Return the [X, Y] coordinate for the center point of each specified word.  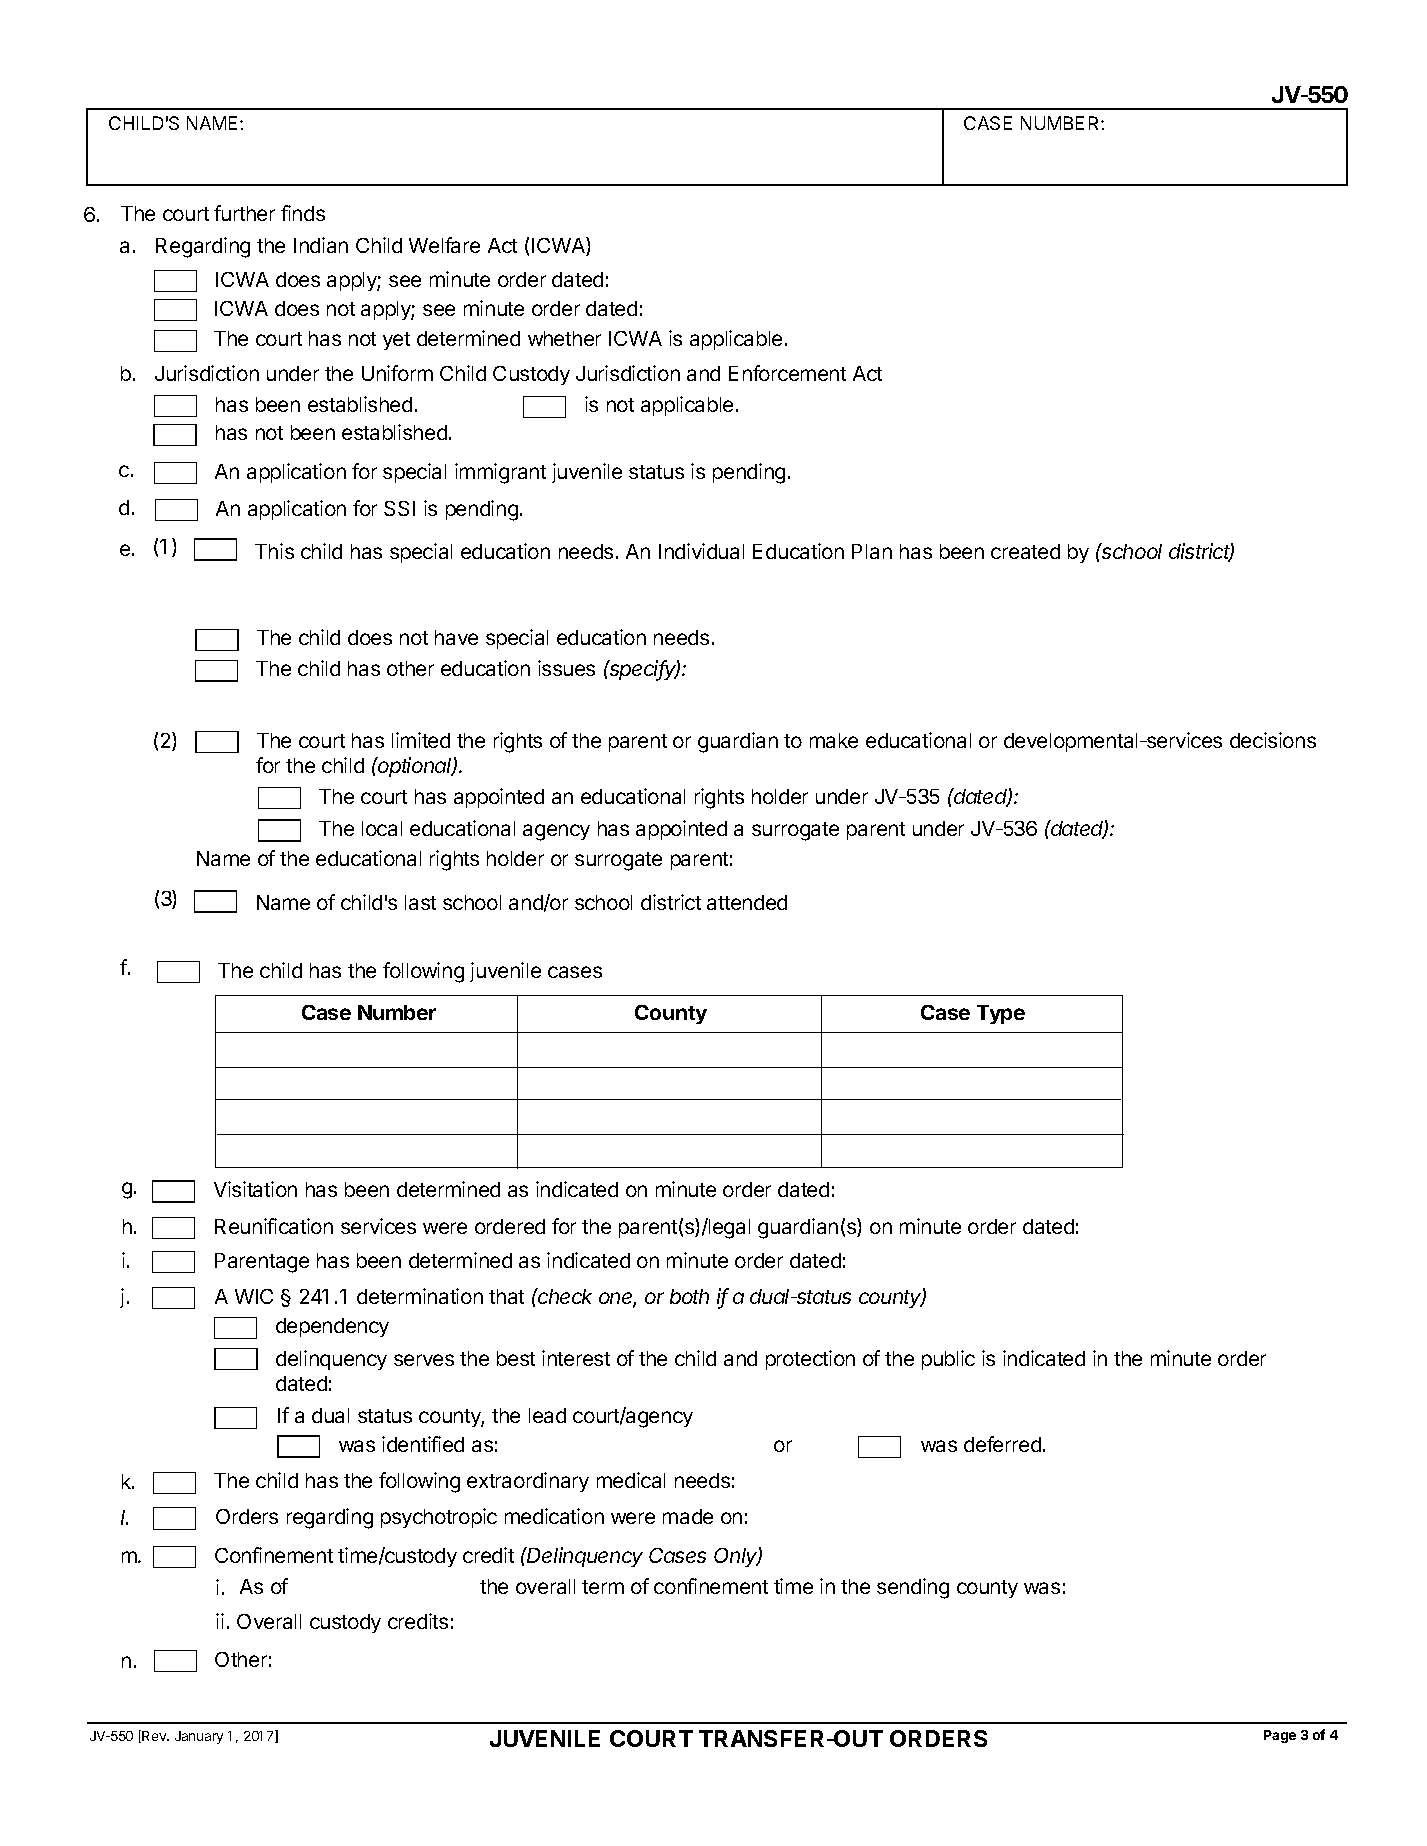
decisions [1273, 740]
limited [421, 740]
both [689, 1296]
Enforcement [787, 373]
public [948, 1360]
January [199, 1737]
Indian [321, 245]
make [834, 740]
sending [913, 1588]
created [1025, 551]
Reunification [274, 1226]
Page [1280, 1736]
